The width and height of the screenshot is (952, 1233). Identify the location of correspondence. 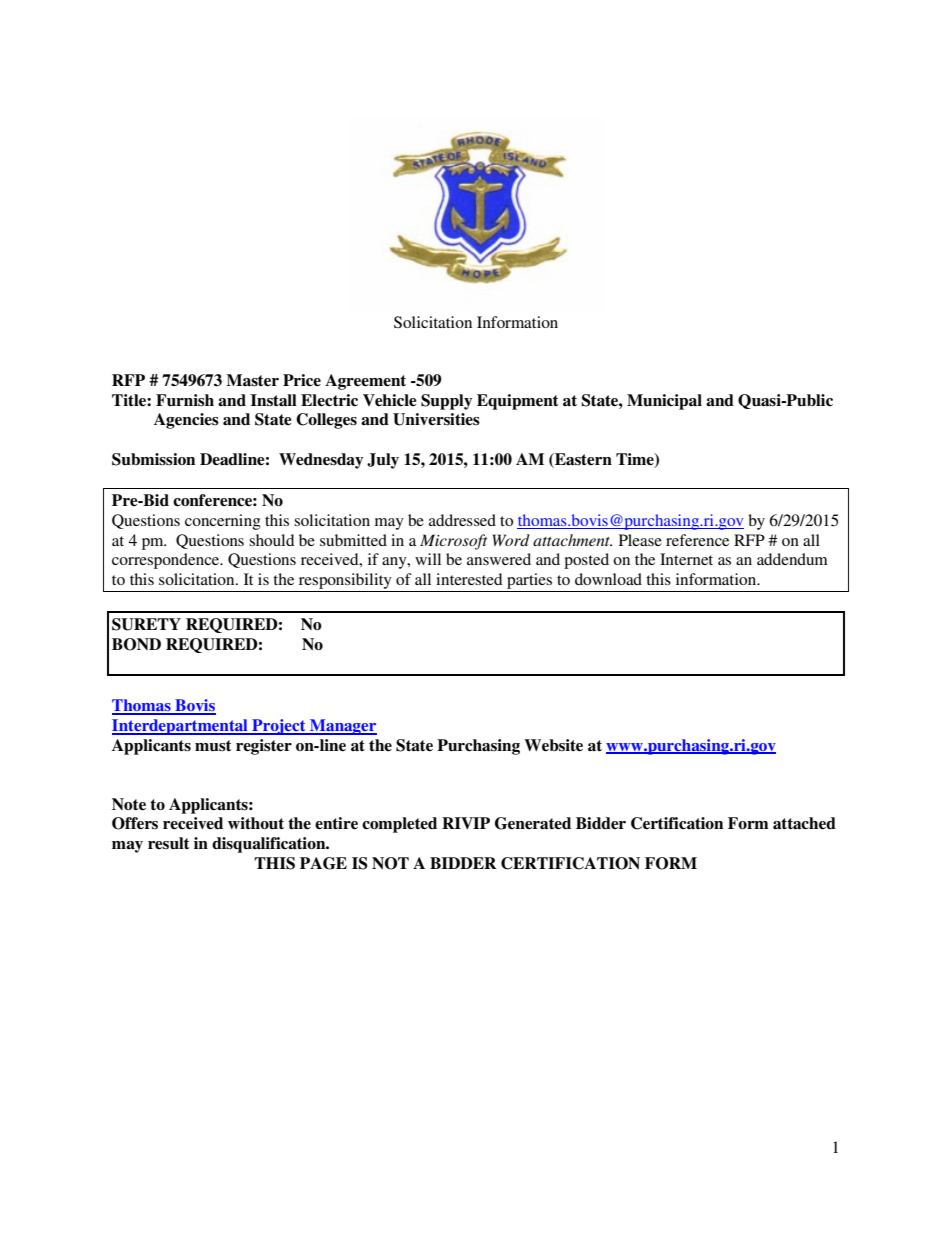
(167, 561).
